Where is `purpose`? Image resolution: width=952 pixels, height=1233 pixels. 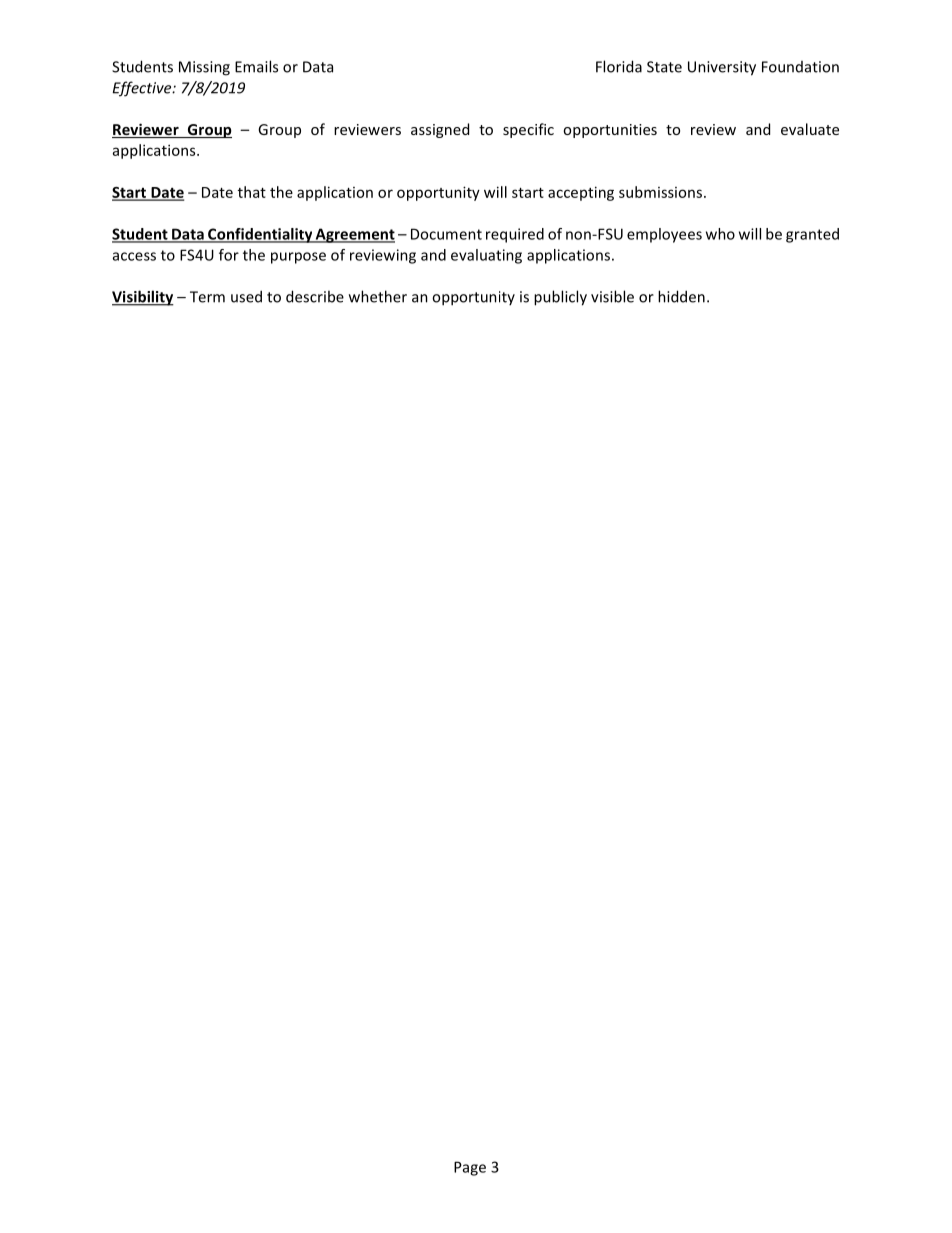 purpose is located at coordinates (298, 258).
